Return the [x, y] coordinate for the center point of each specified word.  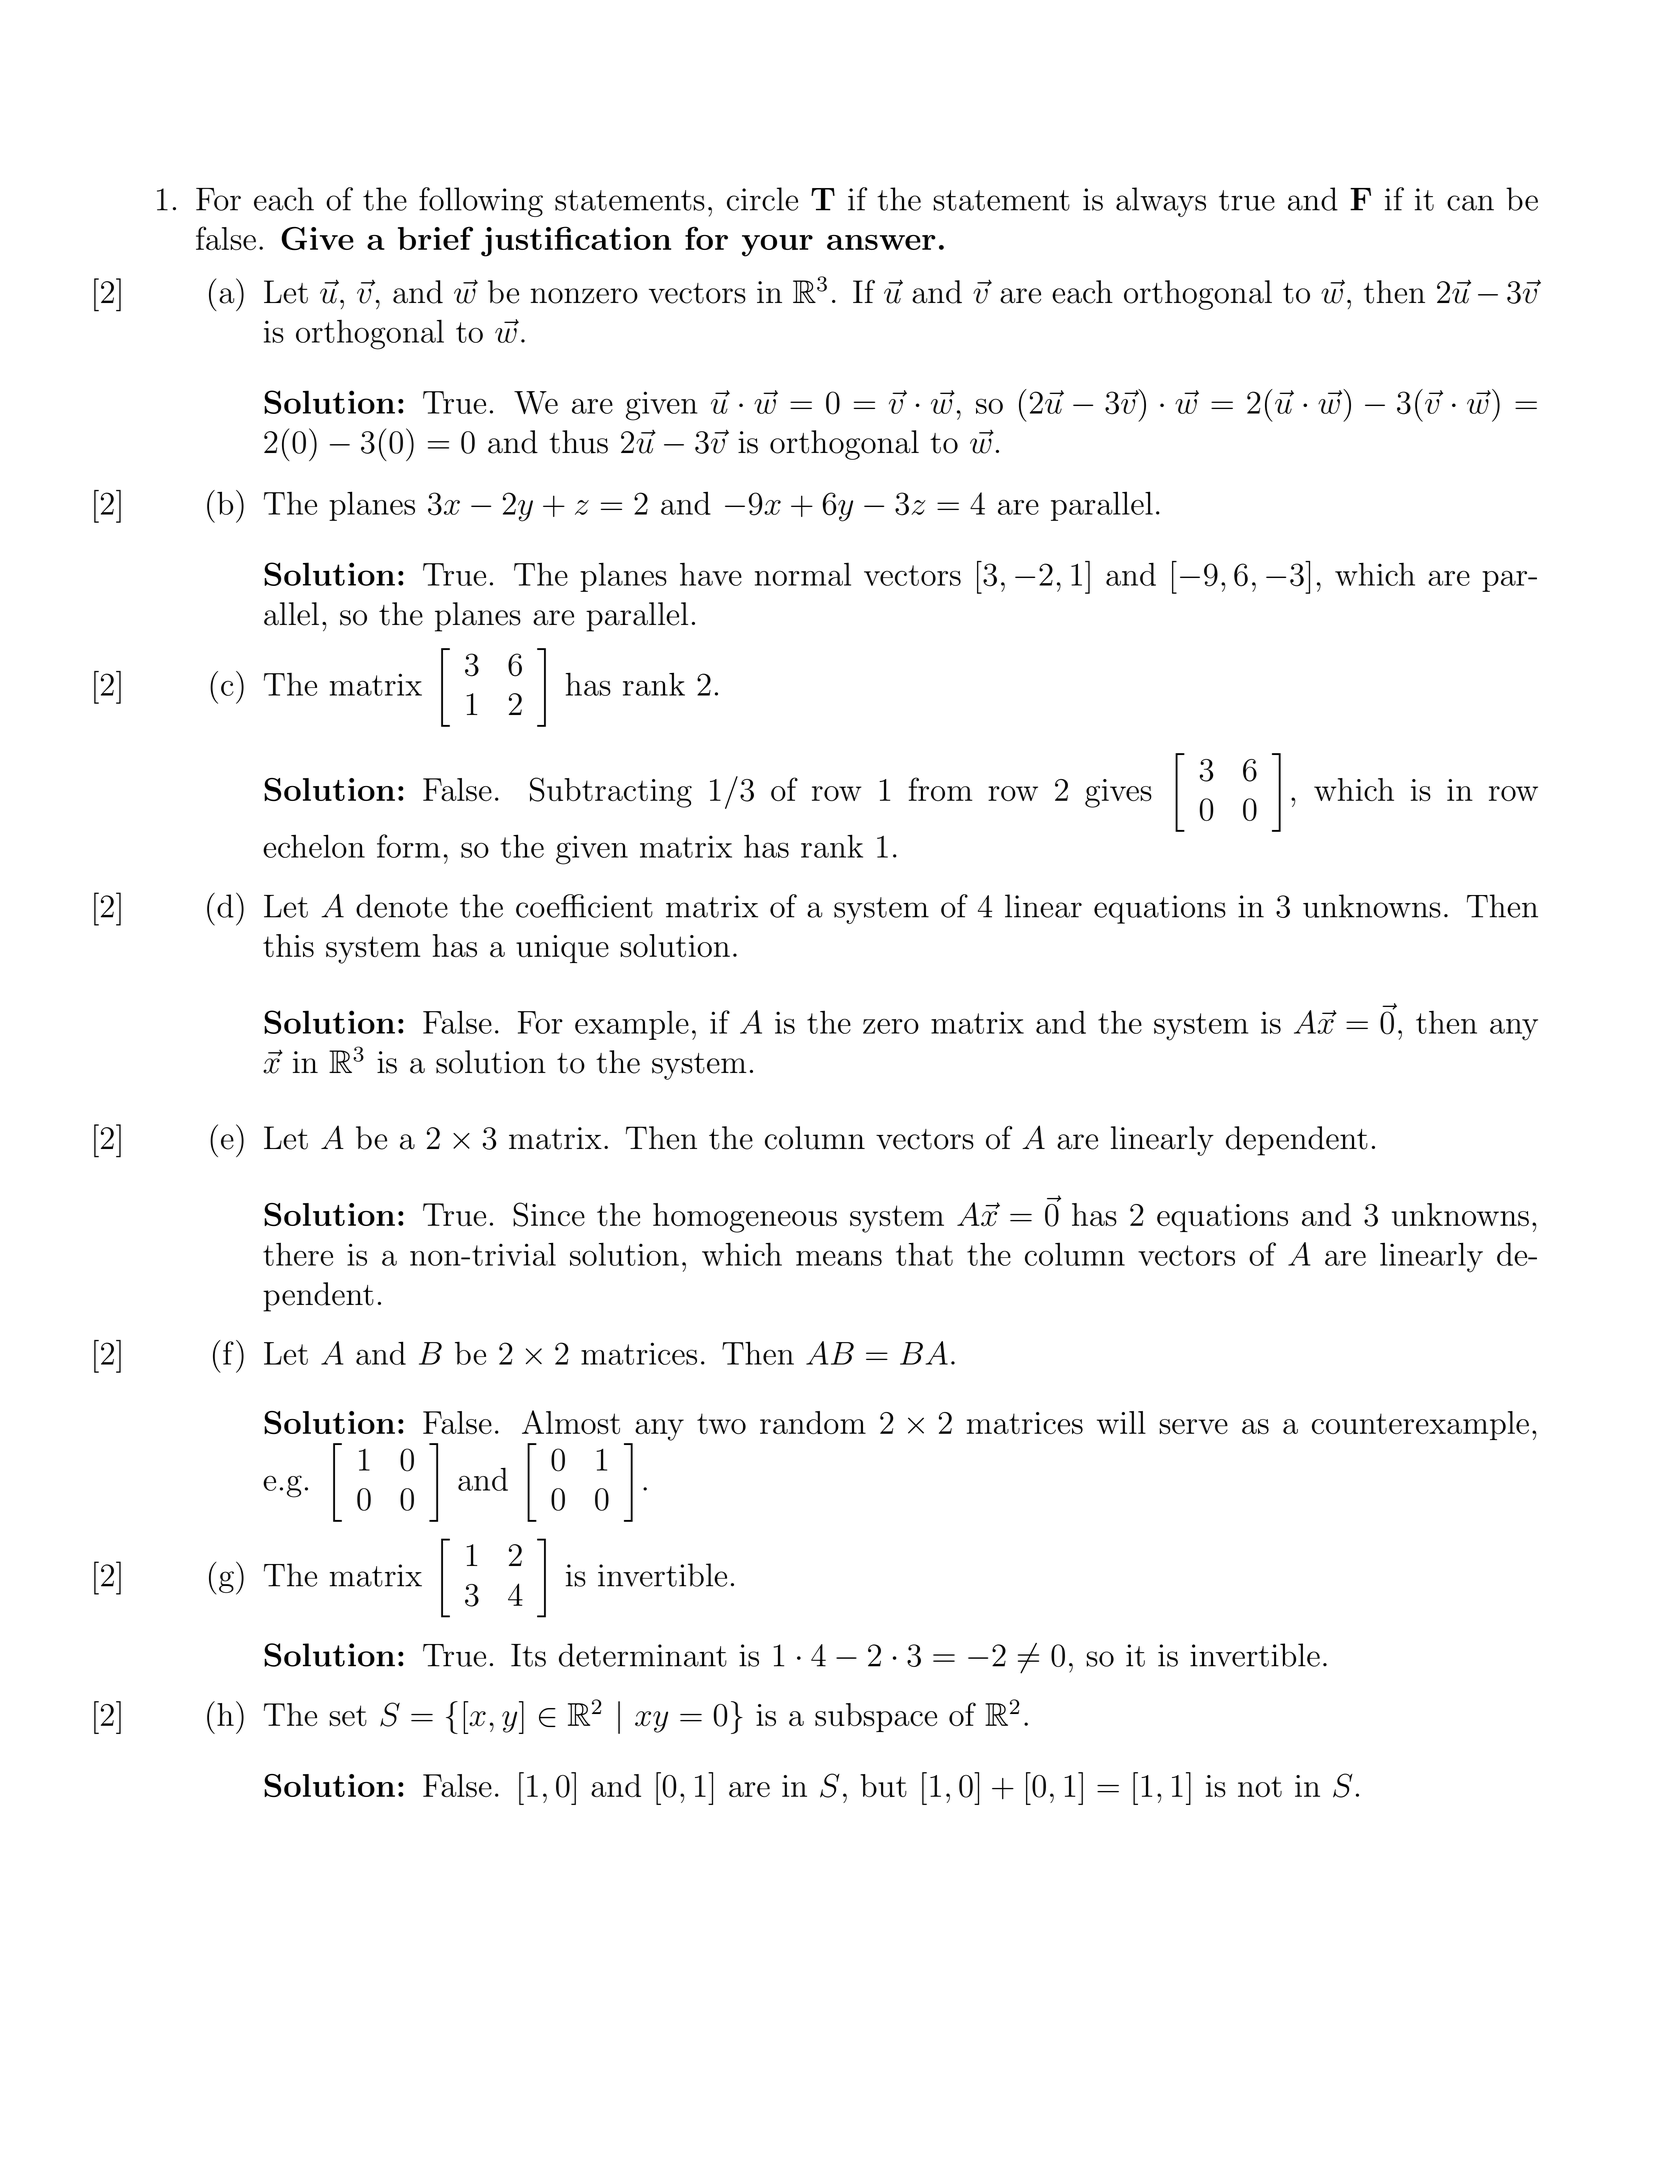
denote [402, 906]
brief [435, 238]
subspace [876, 1717]
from [940, 789]
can [1470, 203]
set [348, 1715]
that [924, 1254]
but [883, 1785]
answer [881, 242]
